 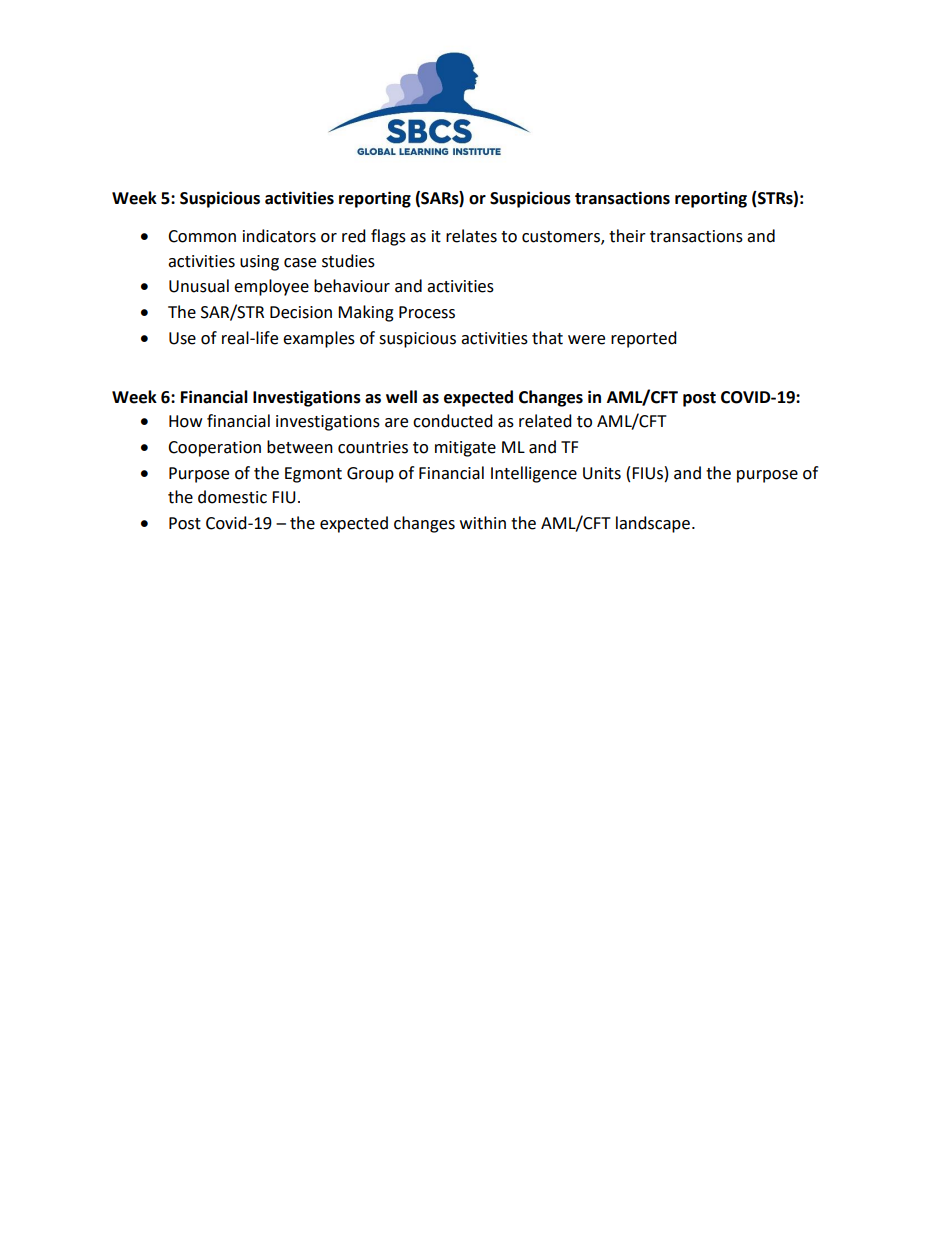 What do you see at coordinates (627, 236) in the document?
I see `their` at bounding box center [627, 236].
